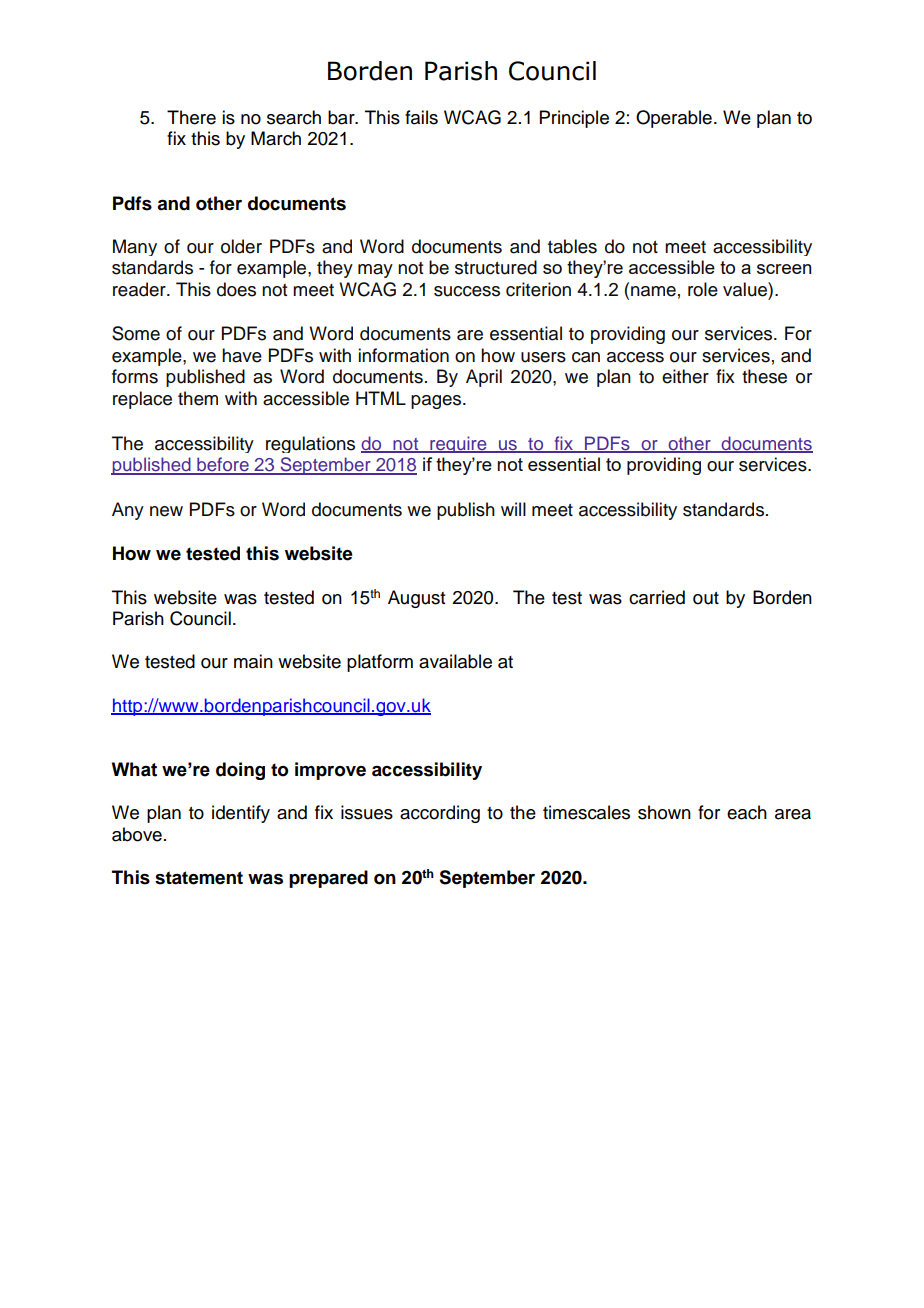 This screenshot has height=1308, width=924. I want to click on There, so click(191, 117).
